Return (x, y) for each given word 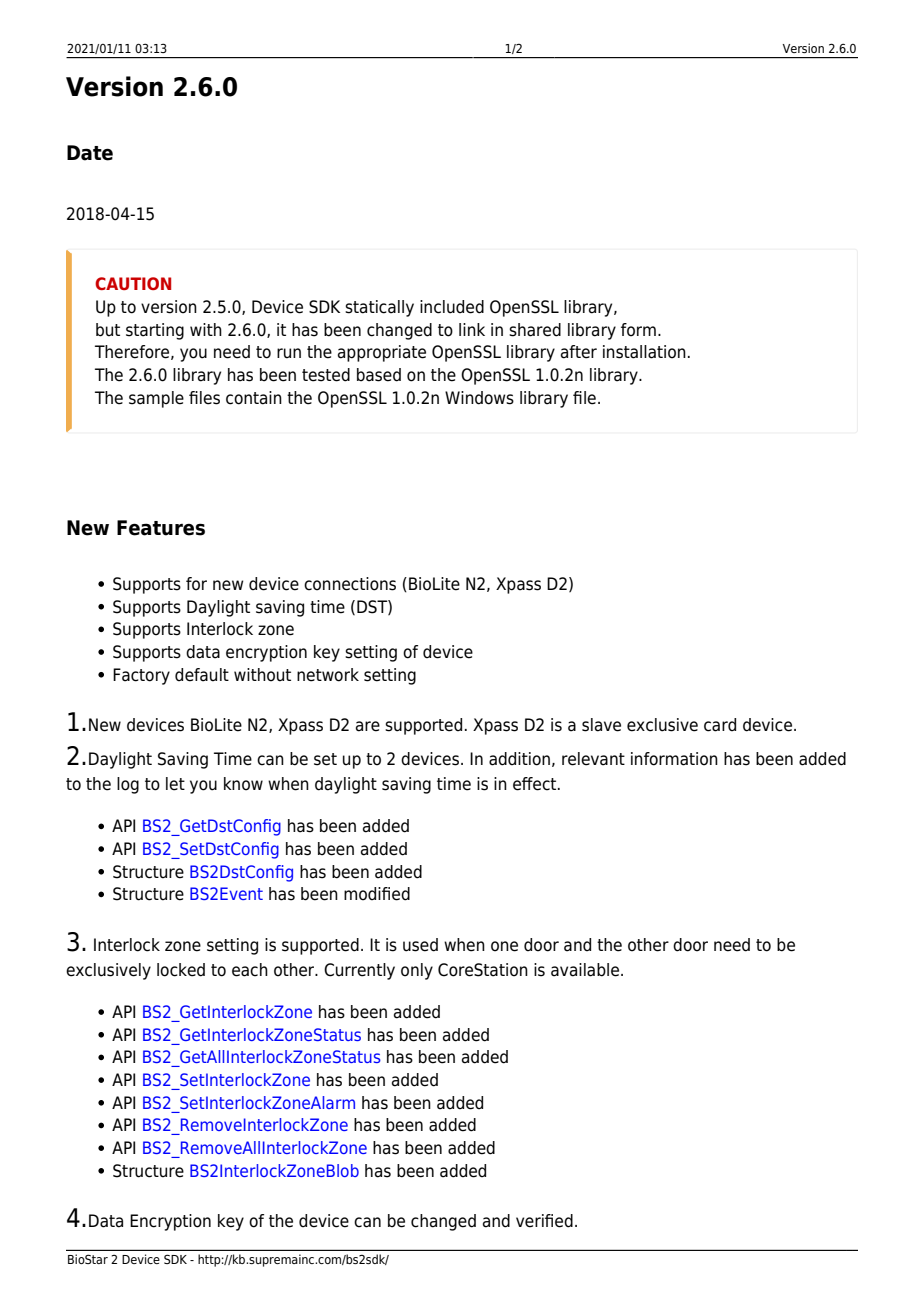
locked (181, 970)
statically (379, 308)
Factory (141, 676)
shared (535, 330)
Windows (479, 398)
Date (90, 153)
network (328, 675)
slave (601, 725)
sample (156, 399)
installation (644, 352)
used (420, 945)
